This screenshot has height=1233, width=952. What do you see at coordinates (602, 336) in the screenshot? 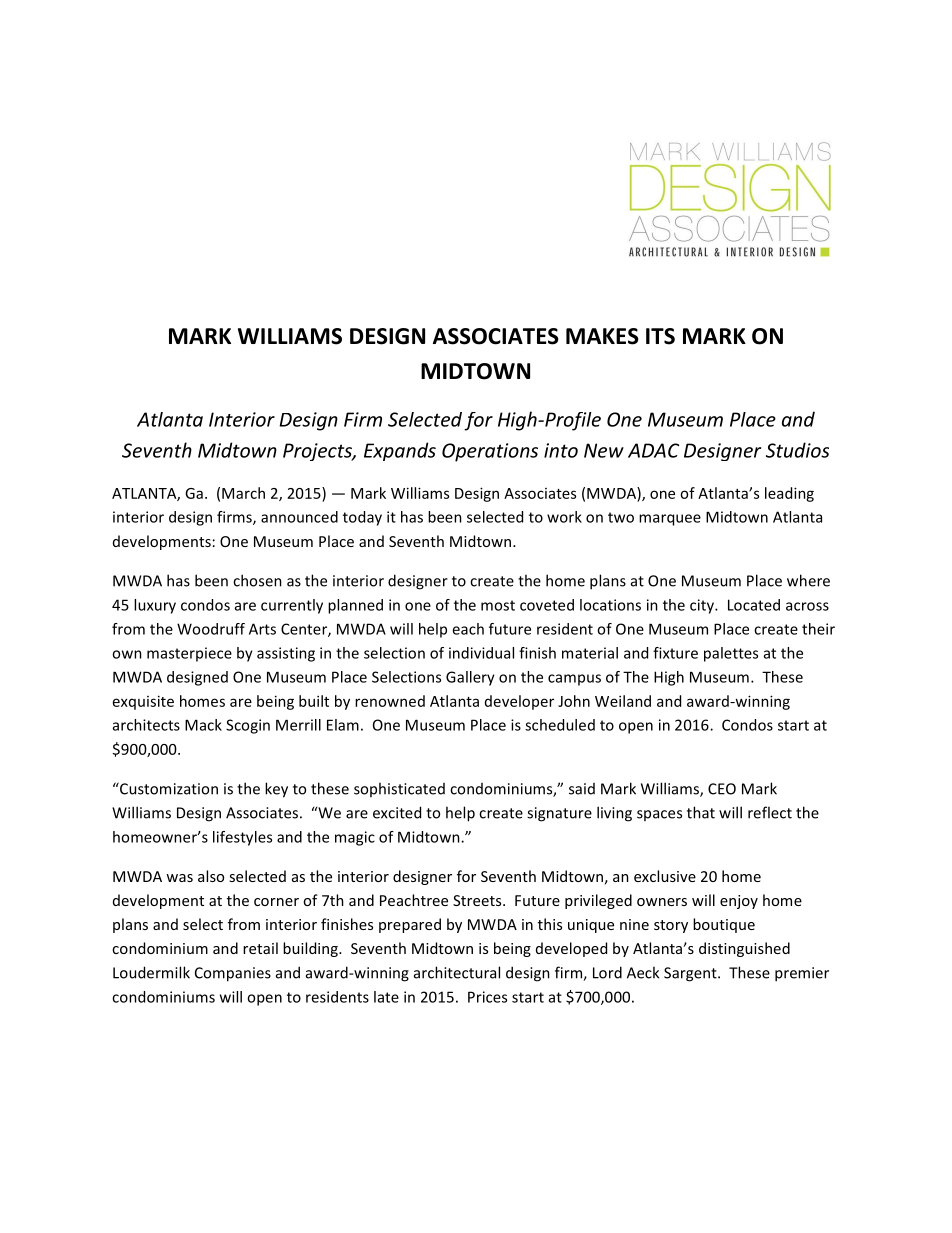
I see `MAKES` at bounding box center [602, 336].
